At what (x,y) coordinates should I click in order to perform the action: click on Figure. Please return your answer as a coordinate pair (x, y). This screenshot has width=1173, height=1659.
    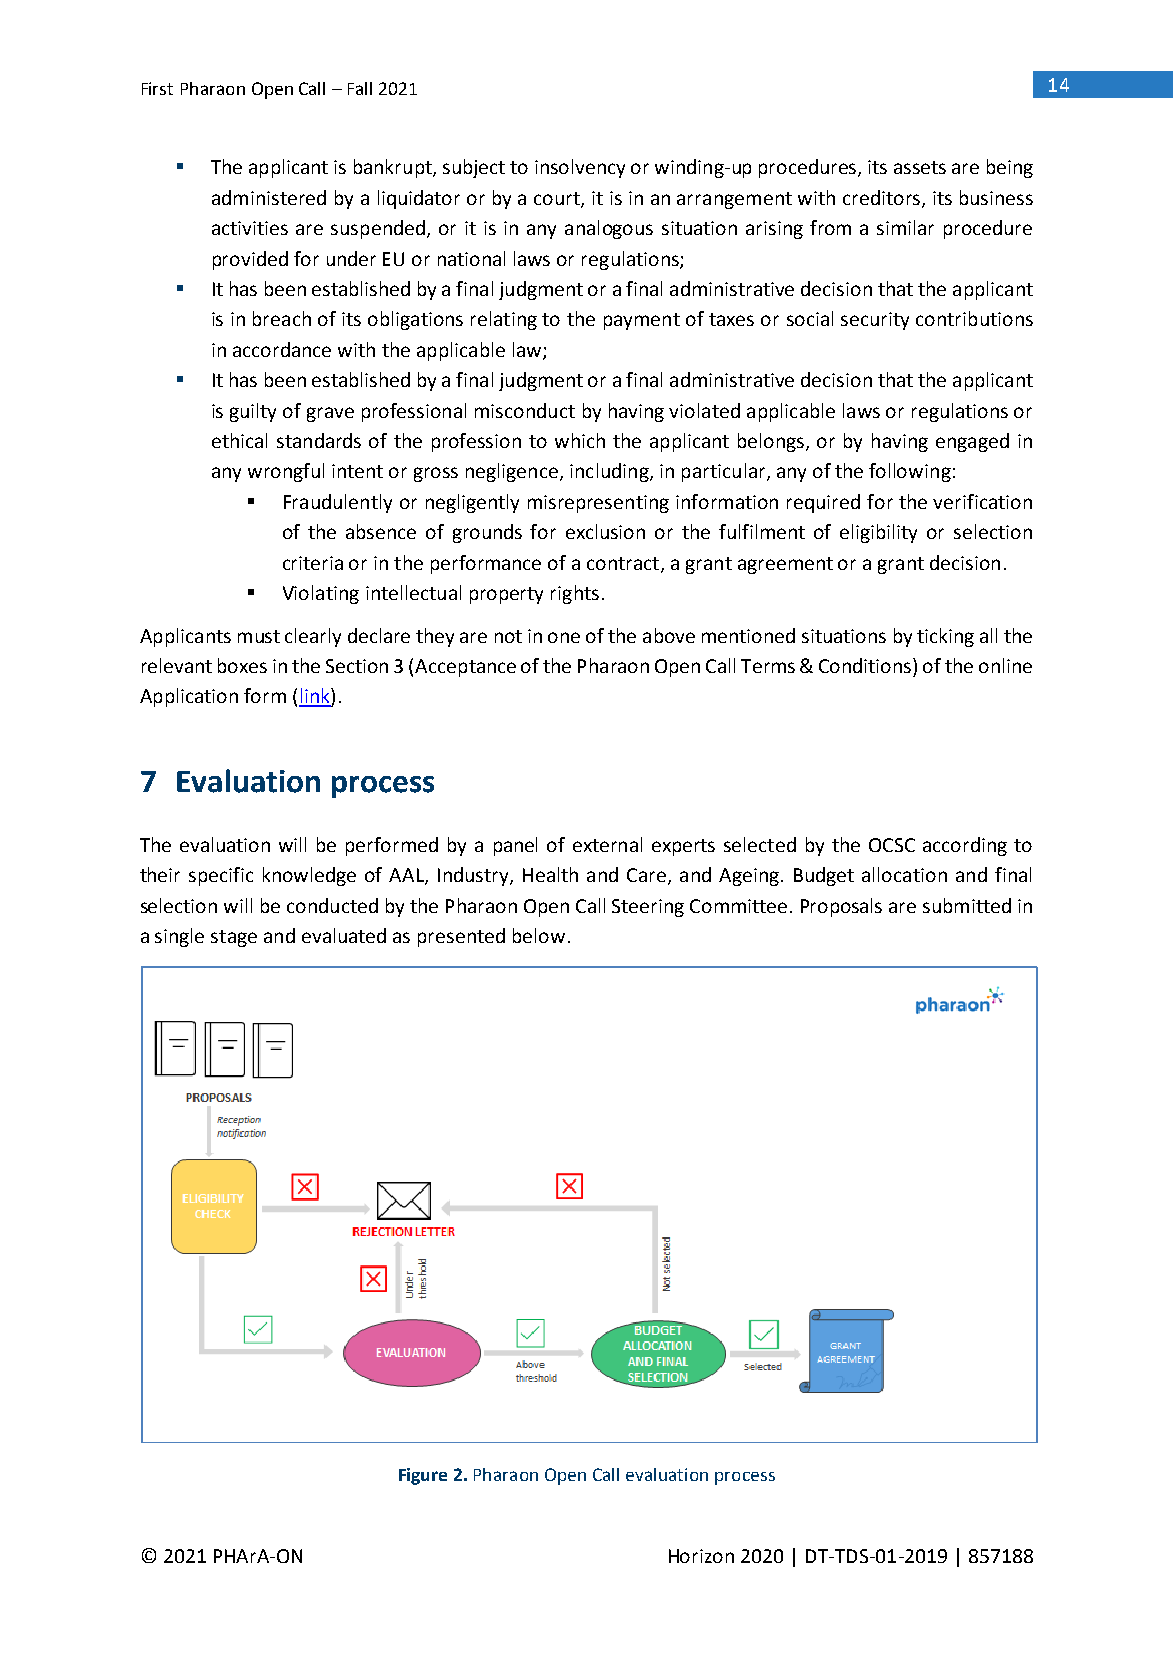
    Looking at the image, I should click on (423, 1476).
